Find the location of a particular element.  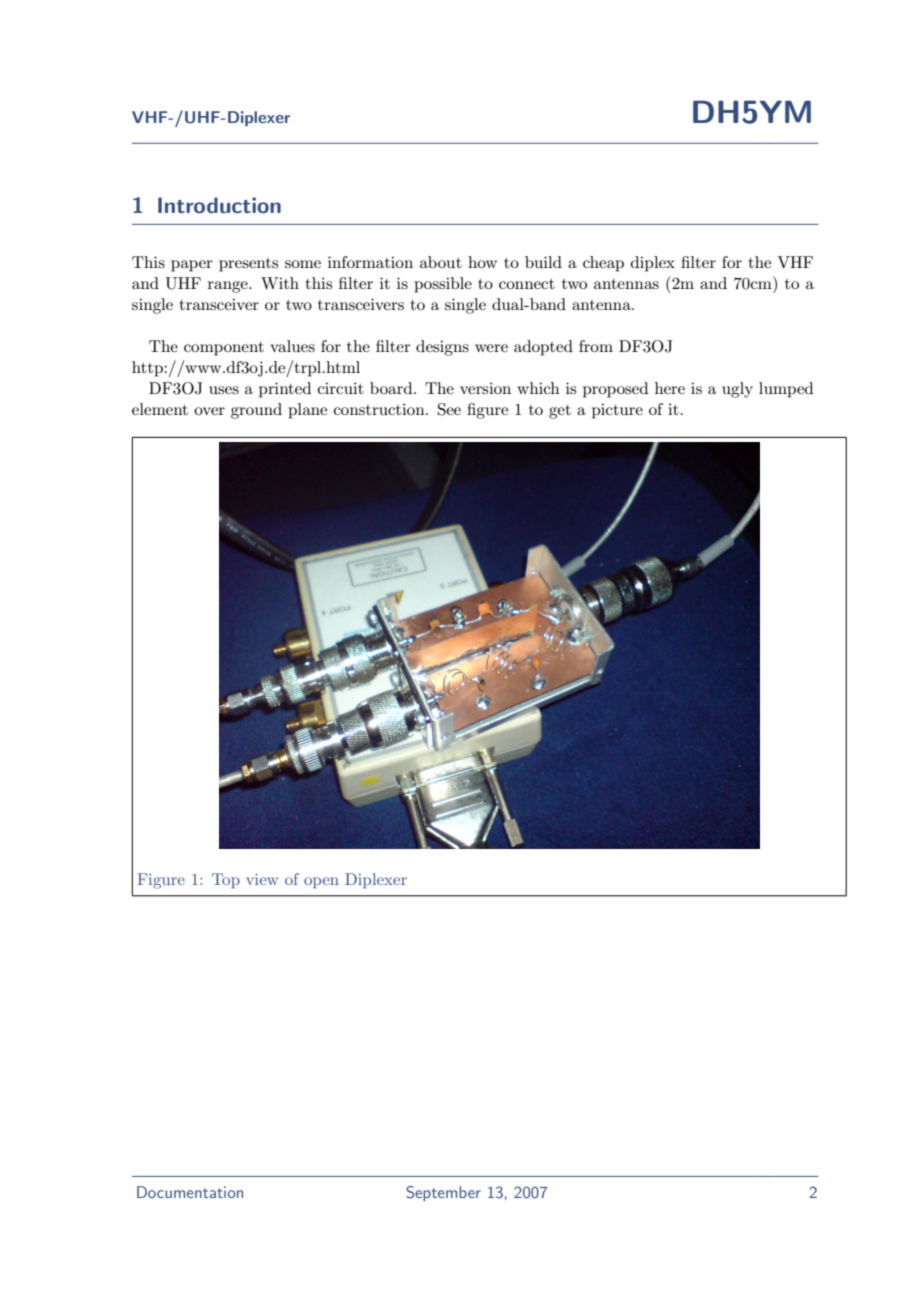

Top is located at coordinates (226, 880).
